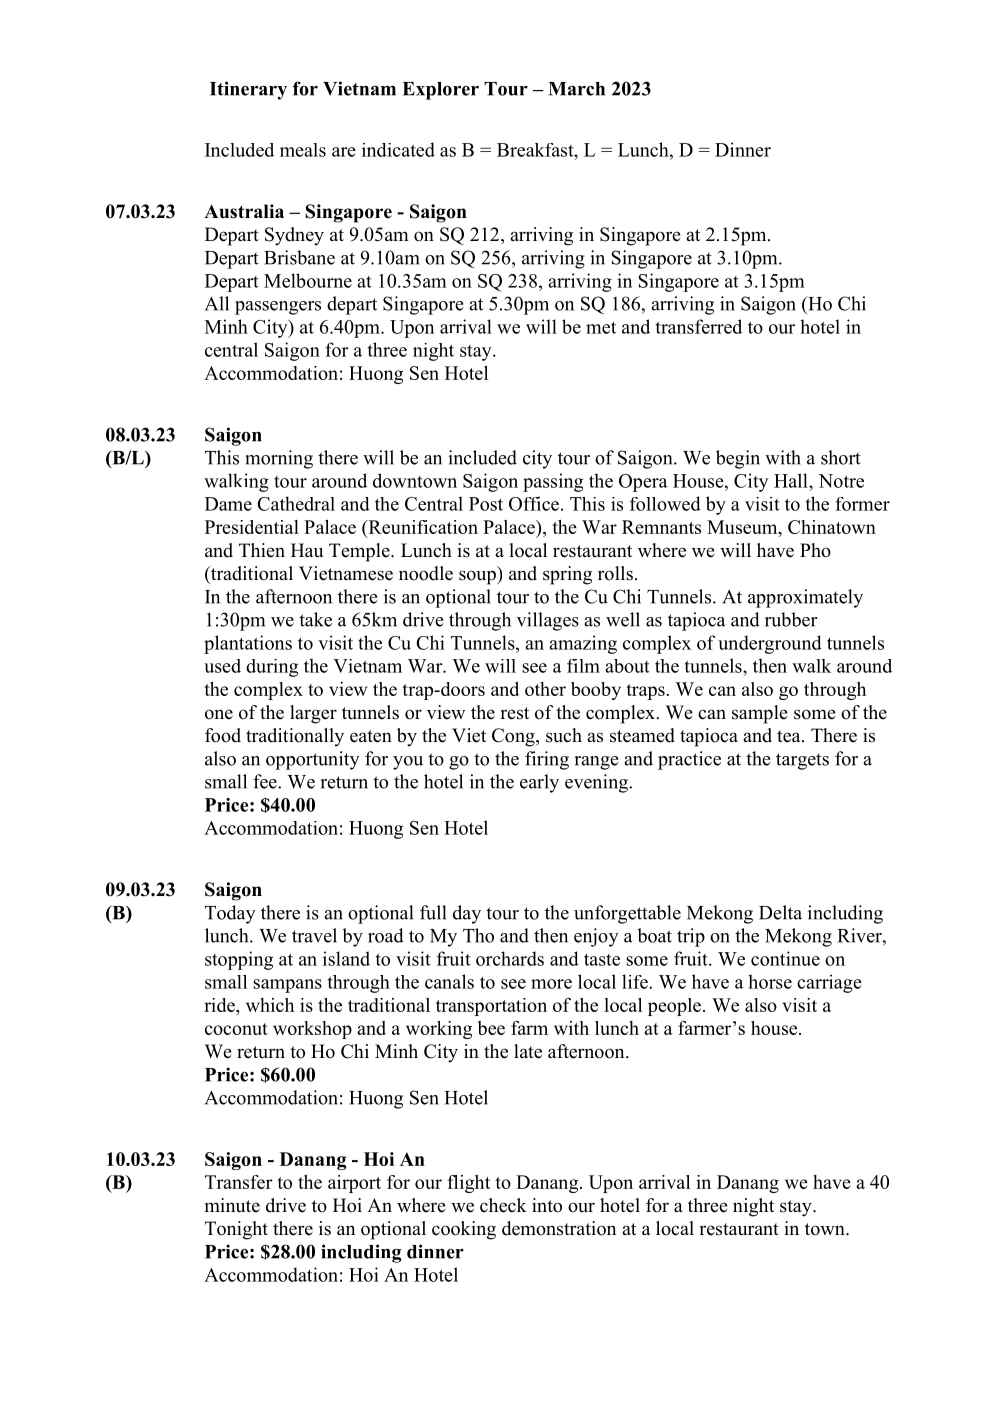 This image has width=998, height=1412. Describe the element at coordinates (802, 761) in the image. I see `targets` at that location.
